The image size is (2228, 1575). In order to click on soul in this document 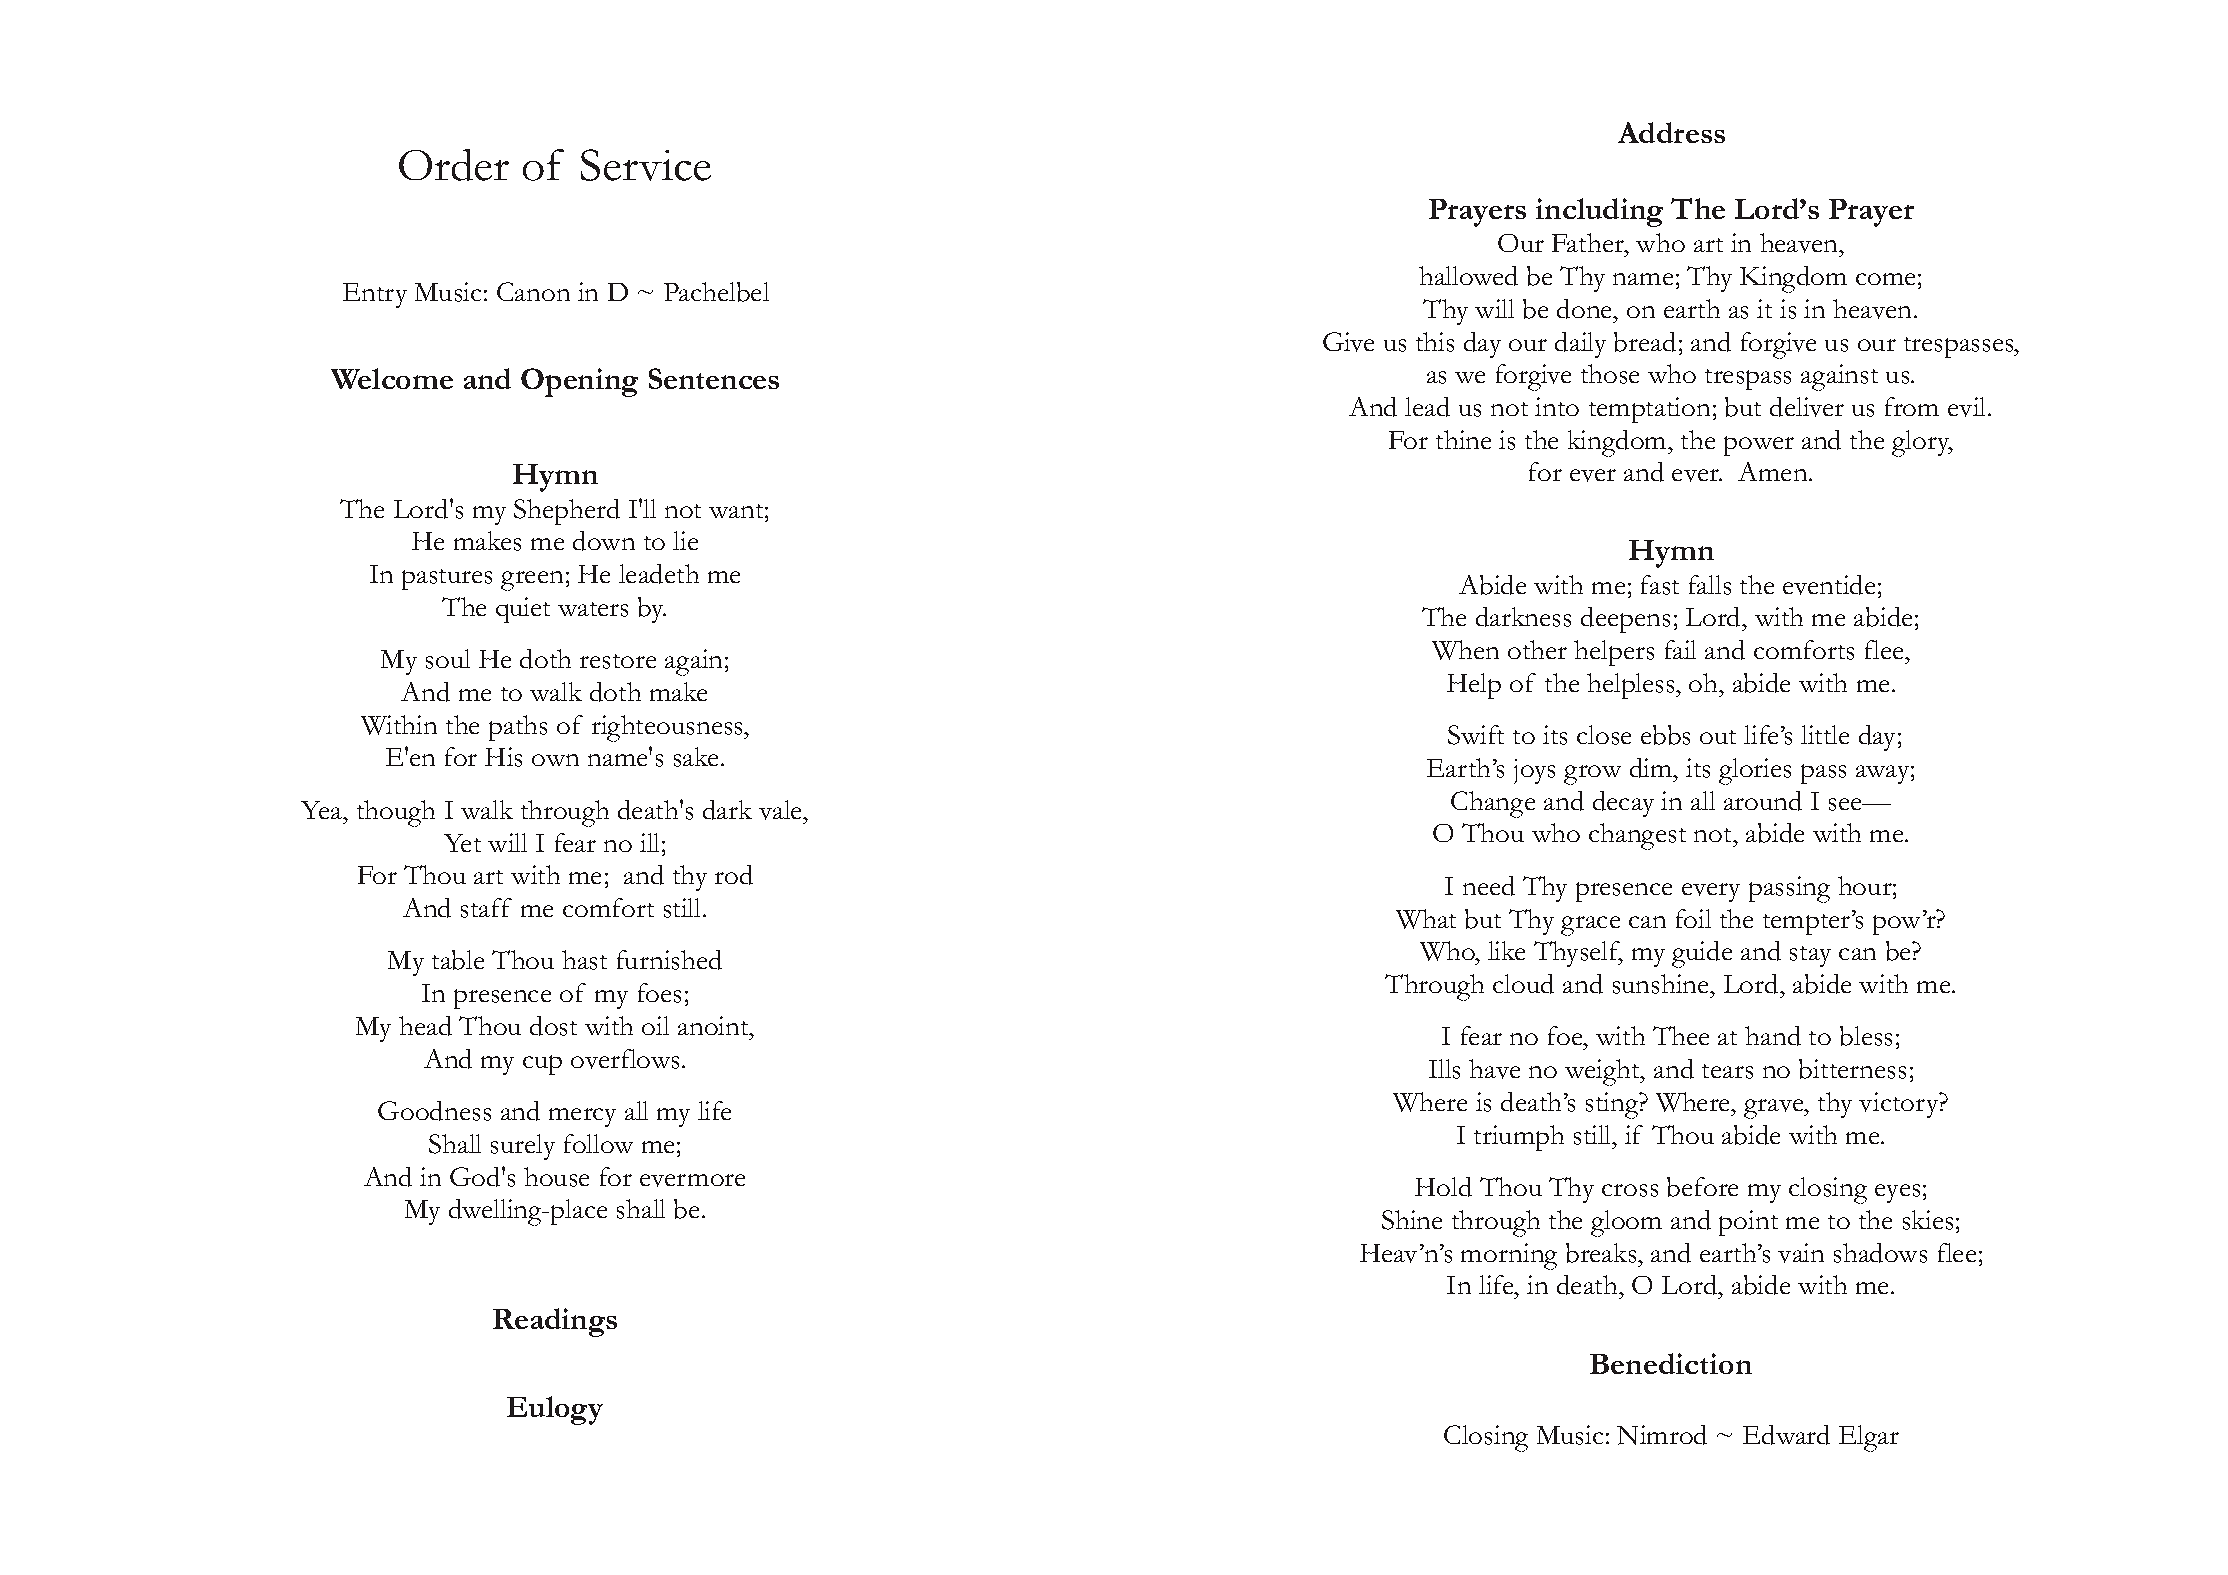, I will do `click(448, 659)`.
